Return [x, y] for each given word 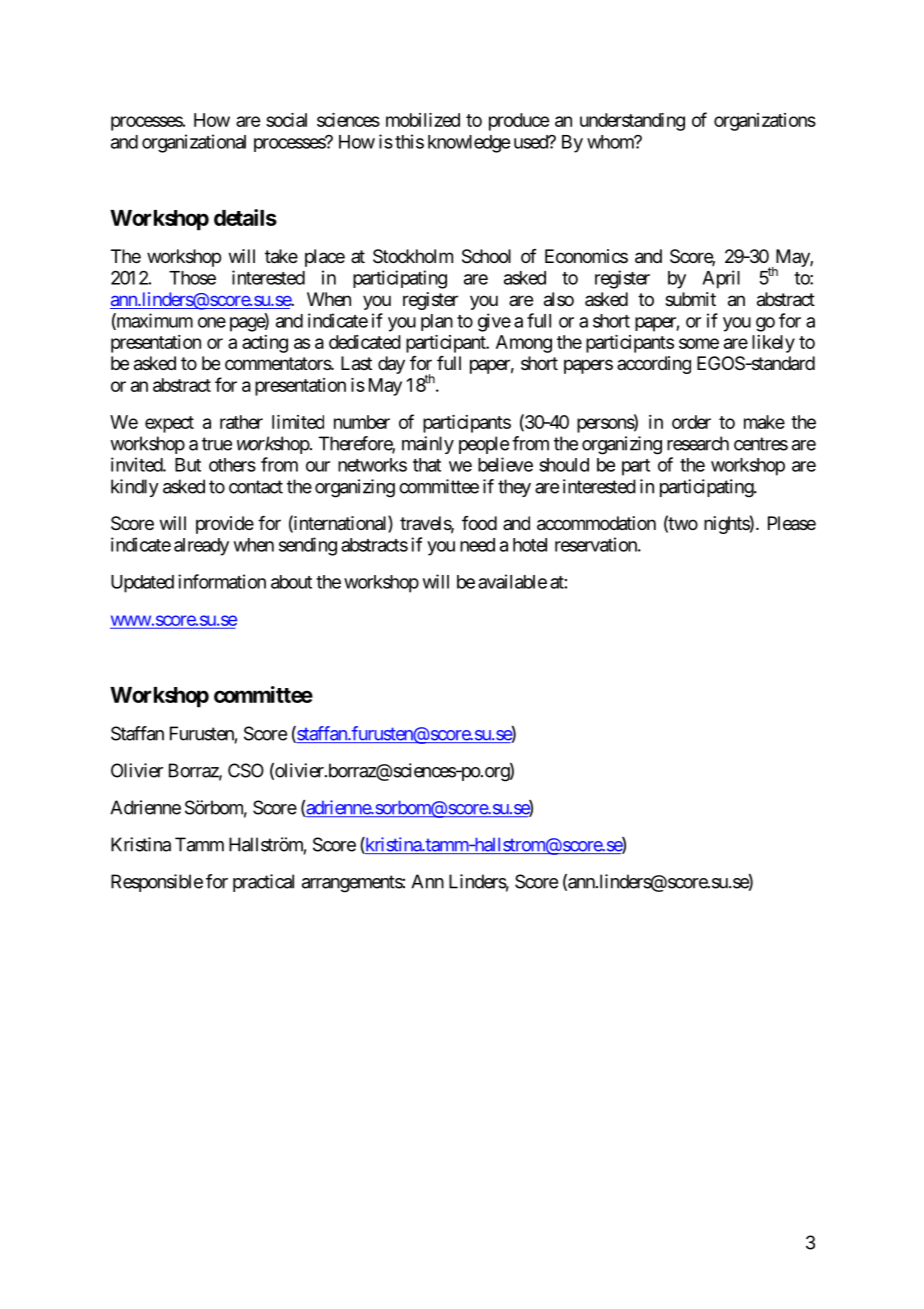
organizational [194, 143]
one [212, 322]
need [477, 545]
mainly [428, 445]
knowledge [469, 144]
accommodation [596, 523]
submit [690, 299]
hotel [530, 545]
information [222, 581]
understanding [632, 122]
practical [263, 883]
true [217, 444]
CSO [246, 770]
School [486, 256]
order [691, 422]
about [291, 582]
